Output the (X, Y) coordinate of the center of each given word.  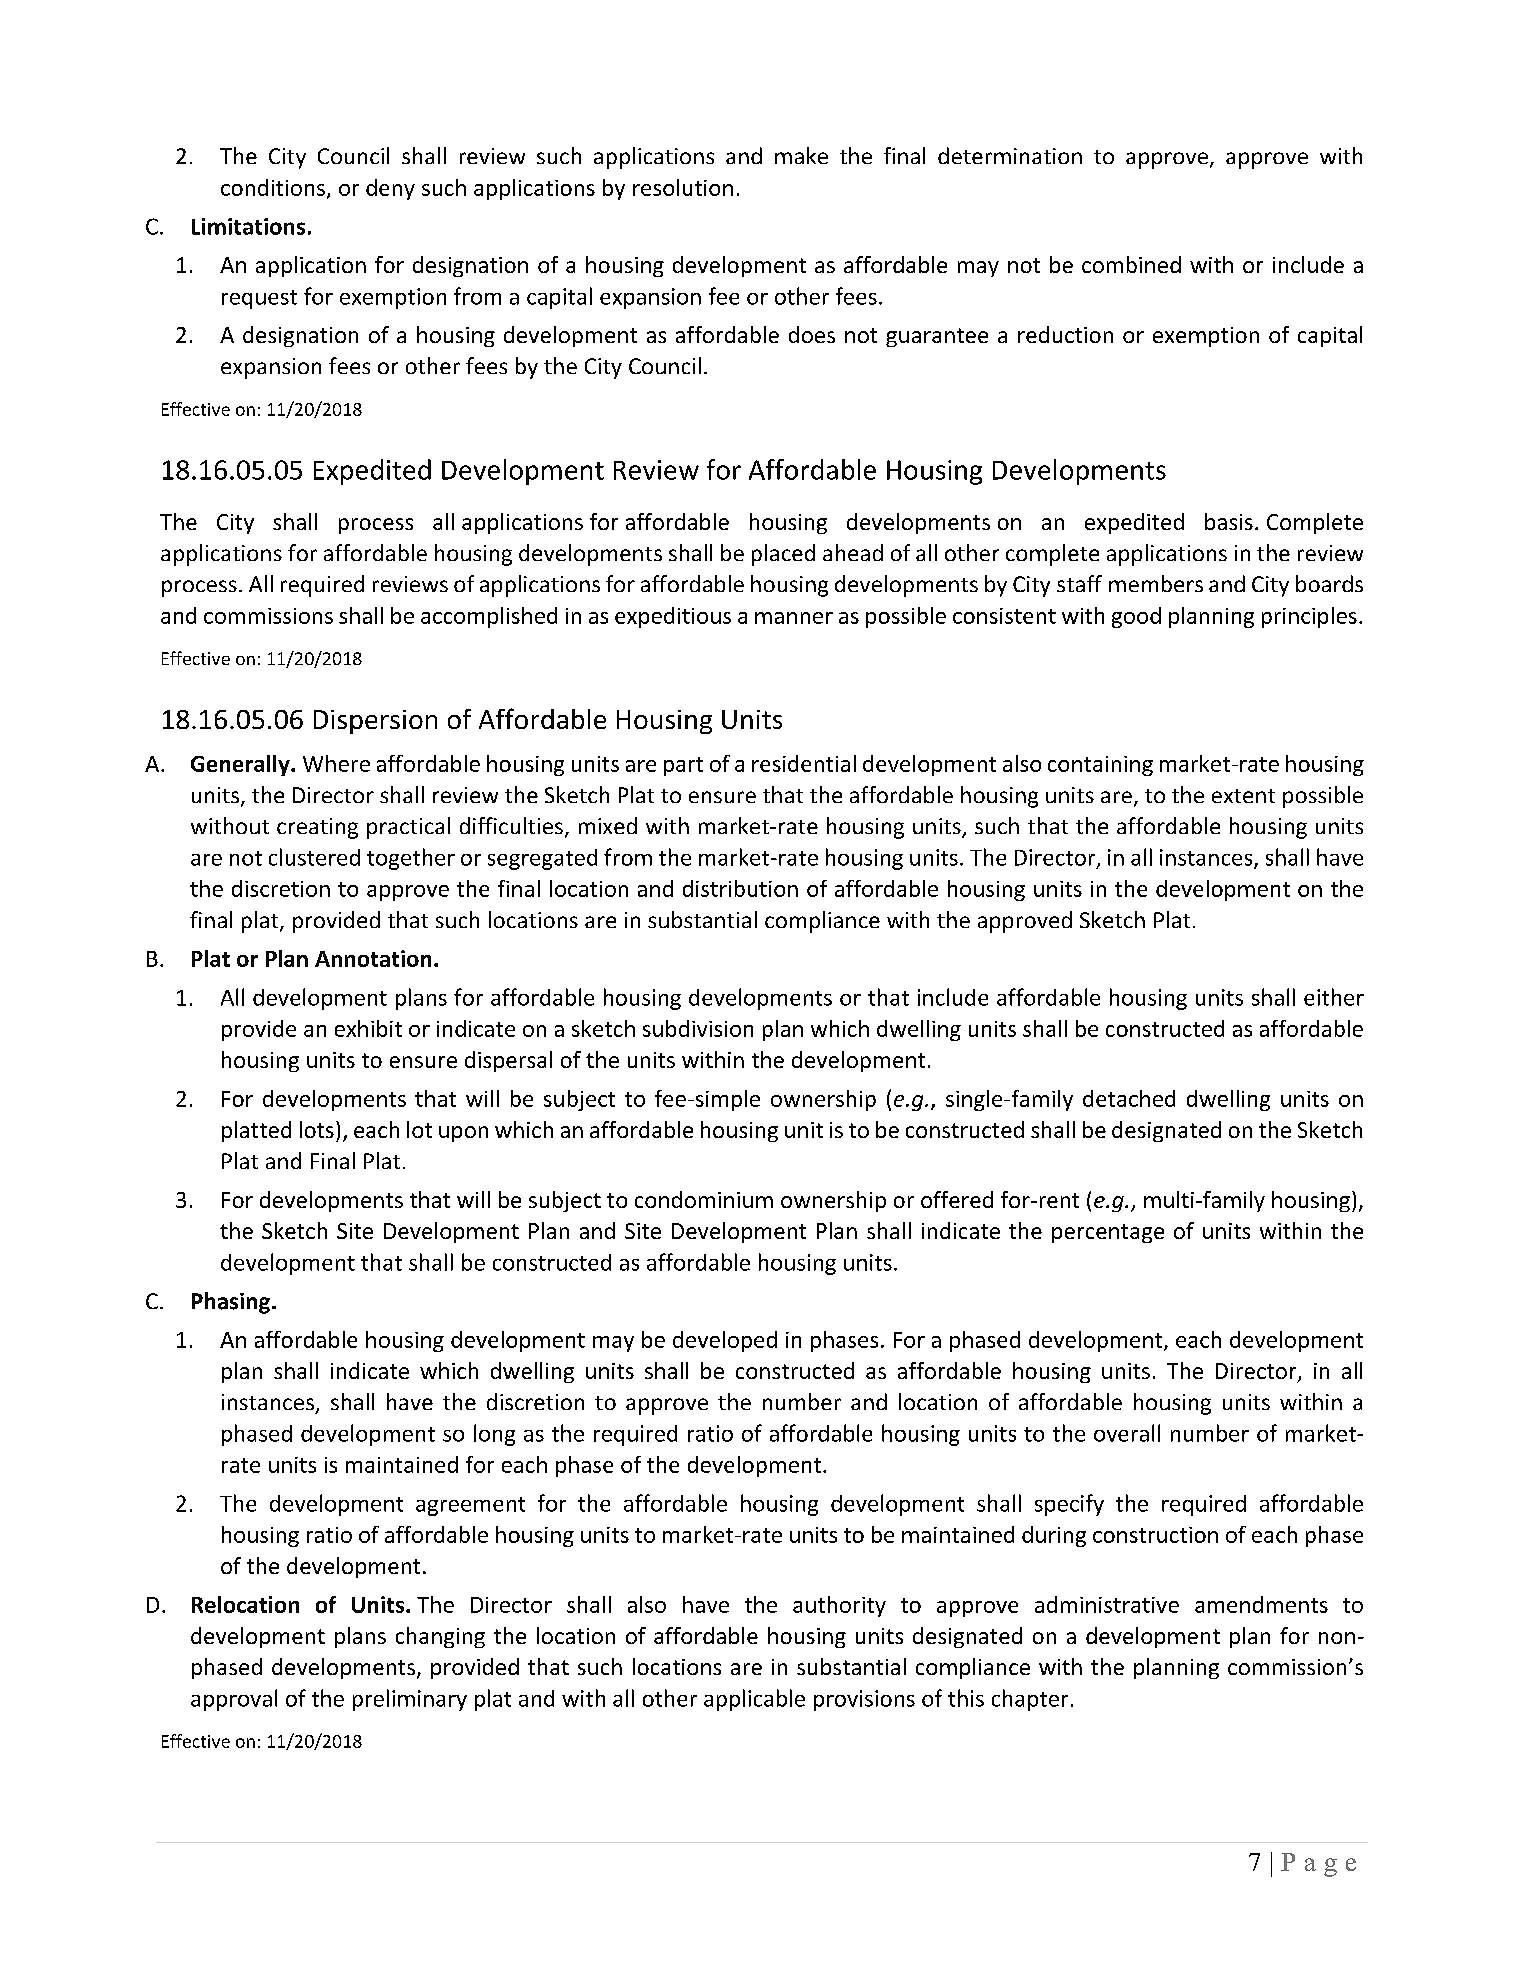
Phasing (231, 1303)
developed (725, 1341)
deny (390, 189)
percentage (1108, 1233)
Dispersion (375, 722)
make (801, 155)
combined (1131, 264)
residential (804, 763)
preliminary (410, 1700)
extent (1243, 796)
